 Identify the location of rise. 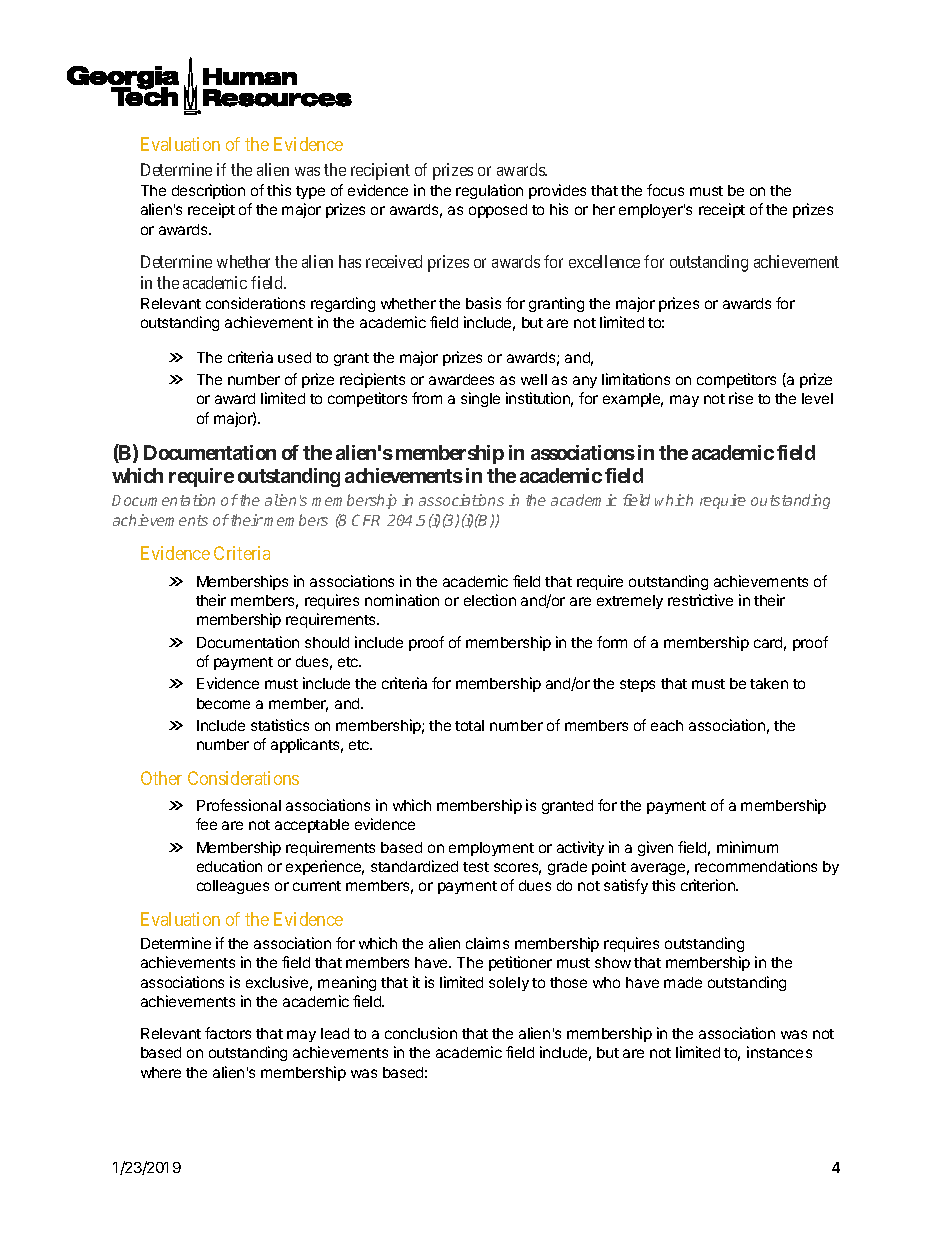
(741, 398).
